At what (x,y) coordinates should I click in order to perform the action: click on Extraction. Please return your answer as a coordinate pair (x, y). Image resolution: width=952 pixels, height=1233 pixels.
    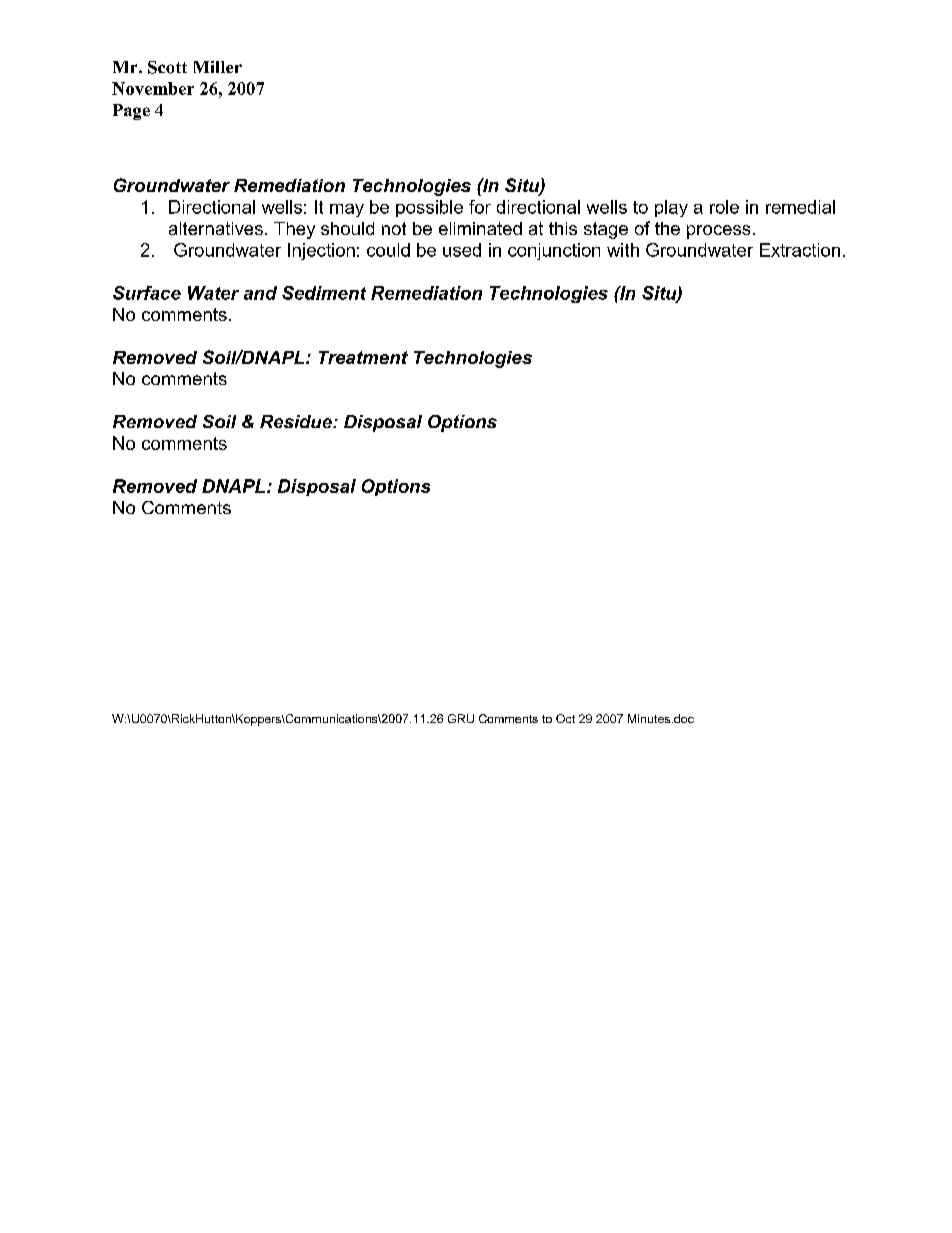
    Looking at the image, I should click on (800, 250).
